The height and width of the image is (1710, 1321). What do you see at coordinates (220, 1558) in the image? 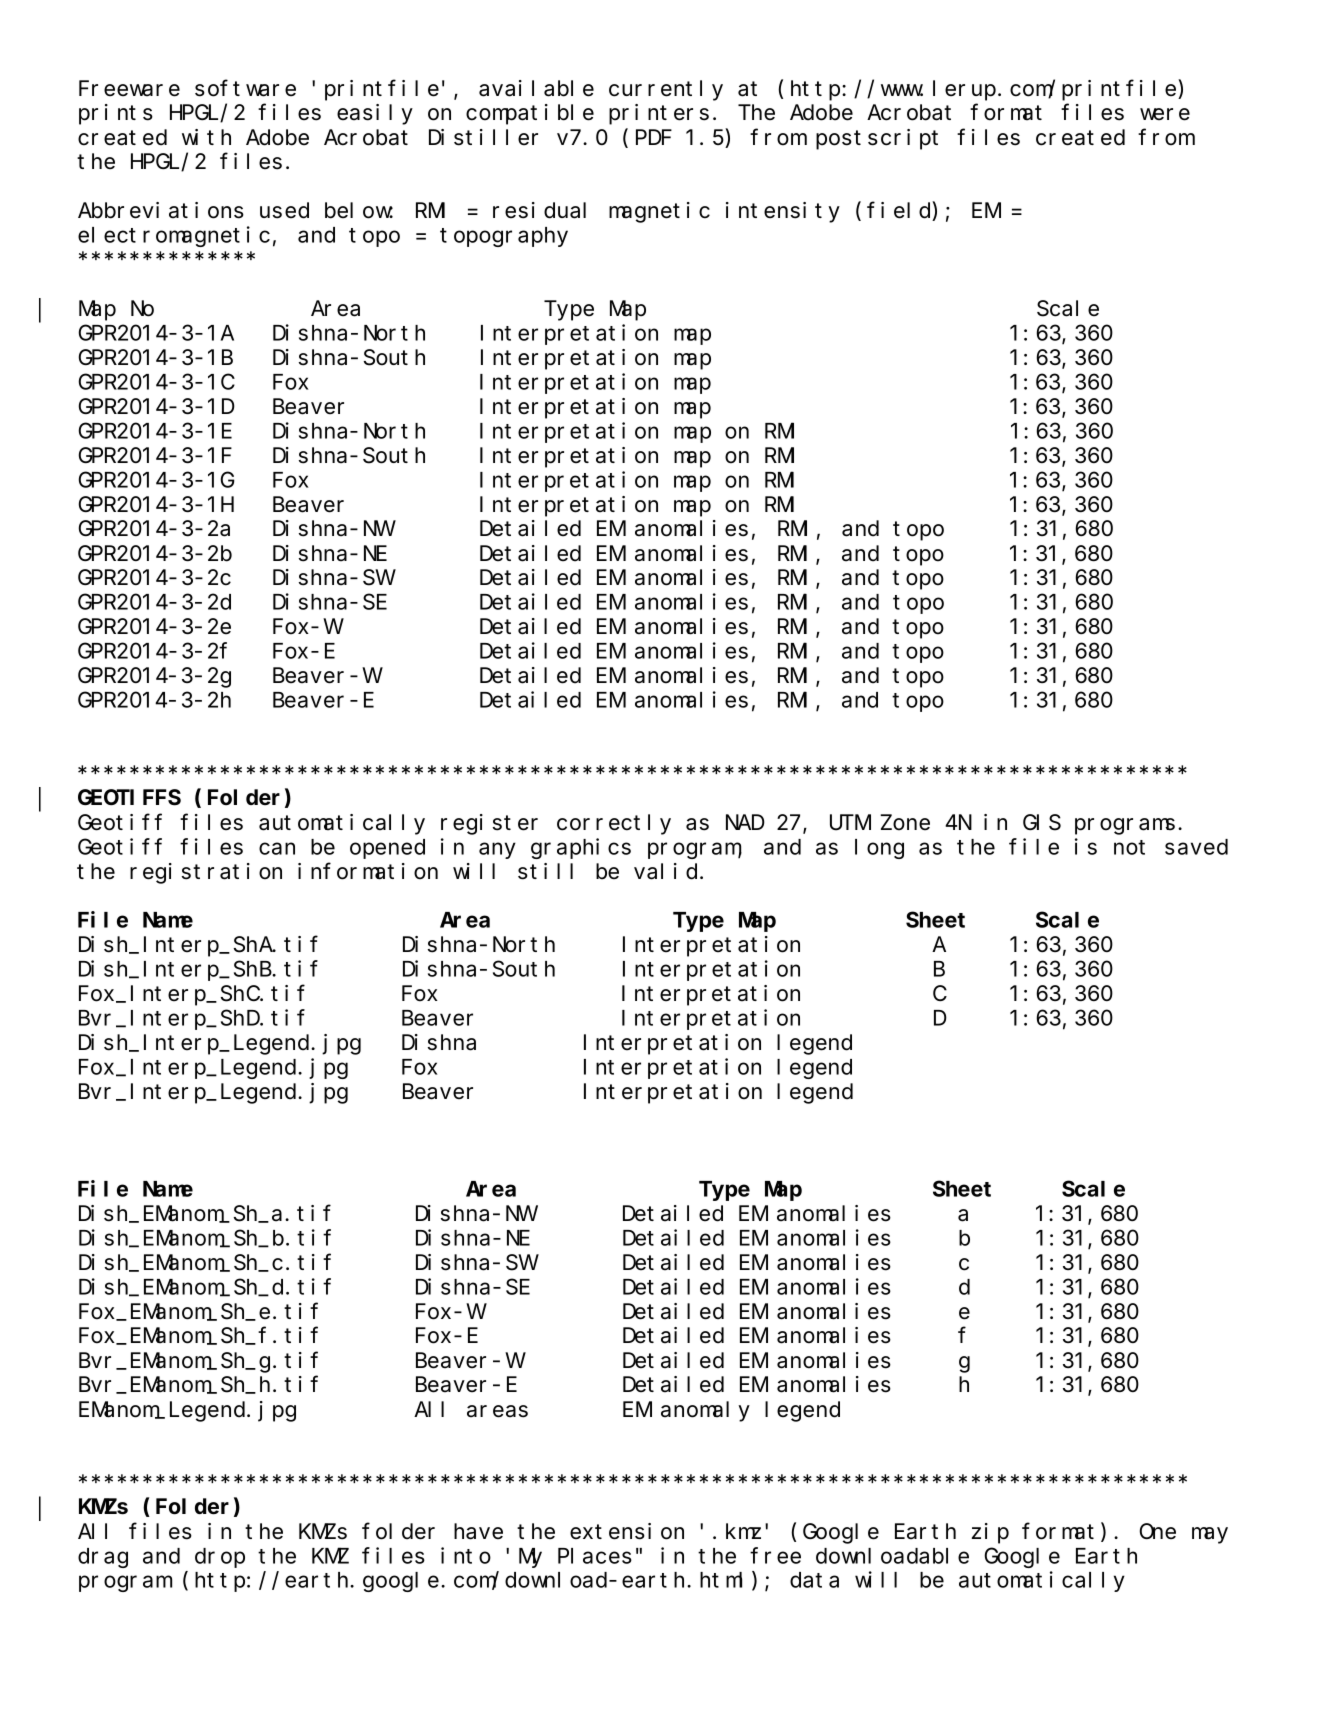
I see `drop` at bounding box center [220, 1558].
